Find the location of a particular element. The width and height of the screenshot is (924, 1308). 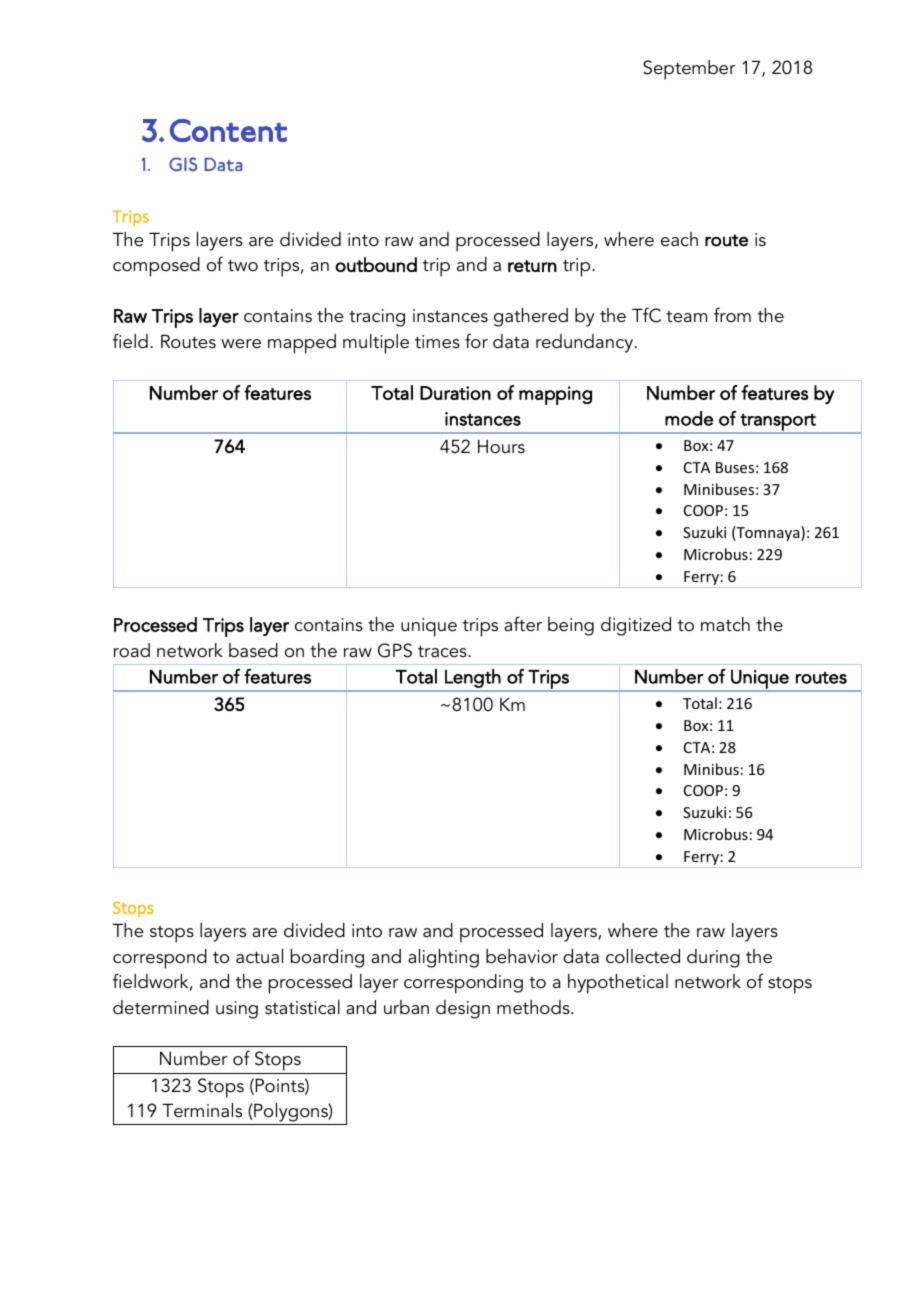

based is located at coordinates (253, 650).
